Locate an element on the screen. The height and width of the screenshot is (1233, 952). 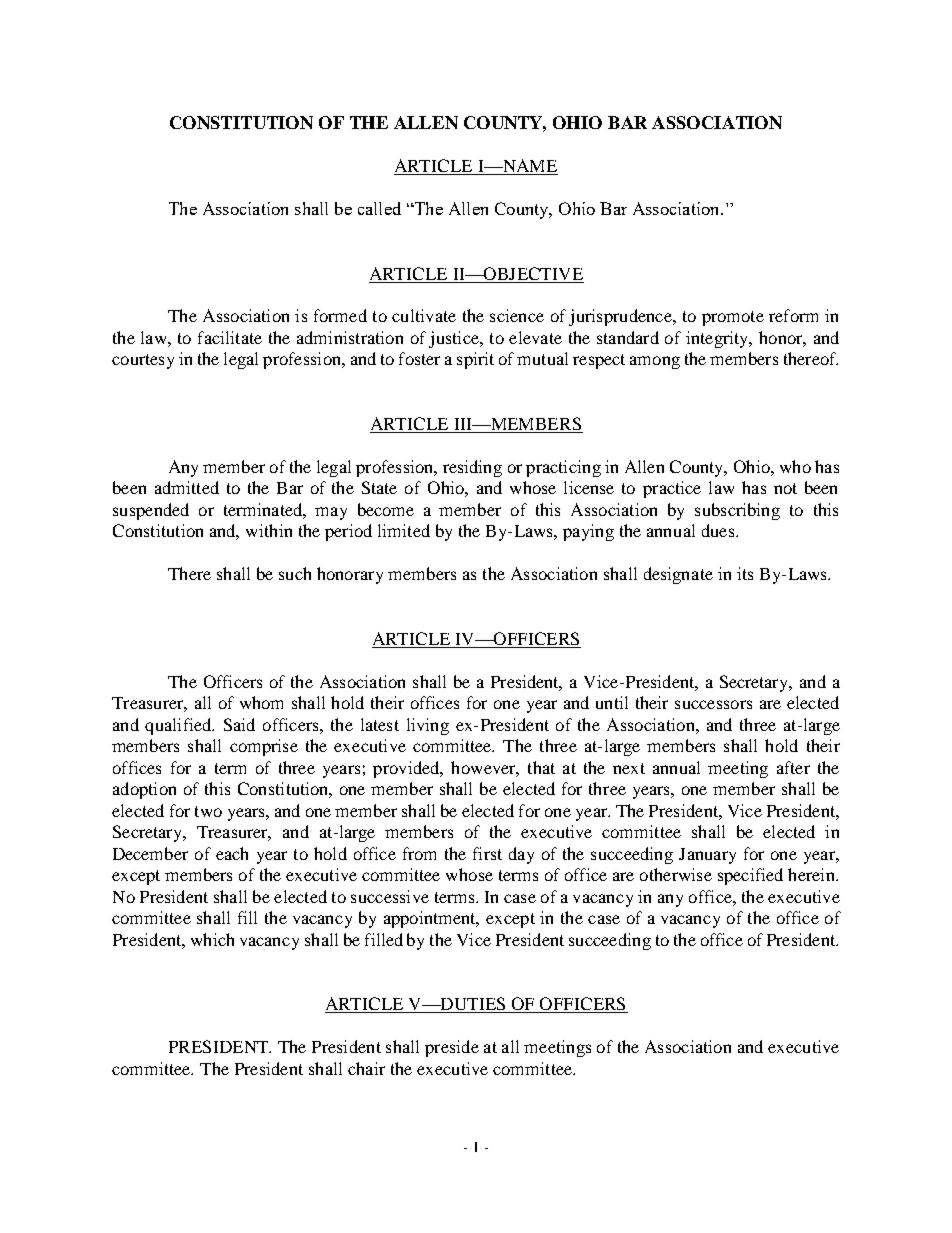
specified is located at coordinates (750, 876).
